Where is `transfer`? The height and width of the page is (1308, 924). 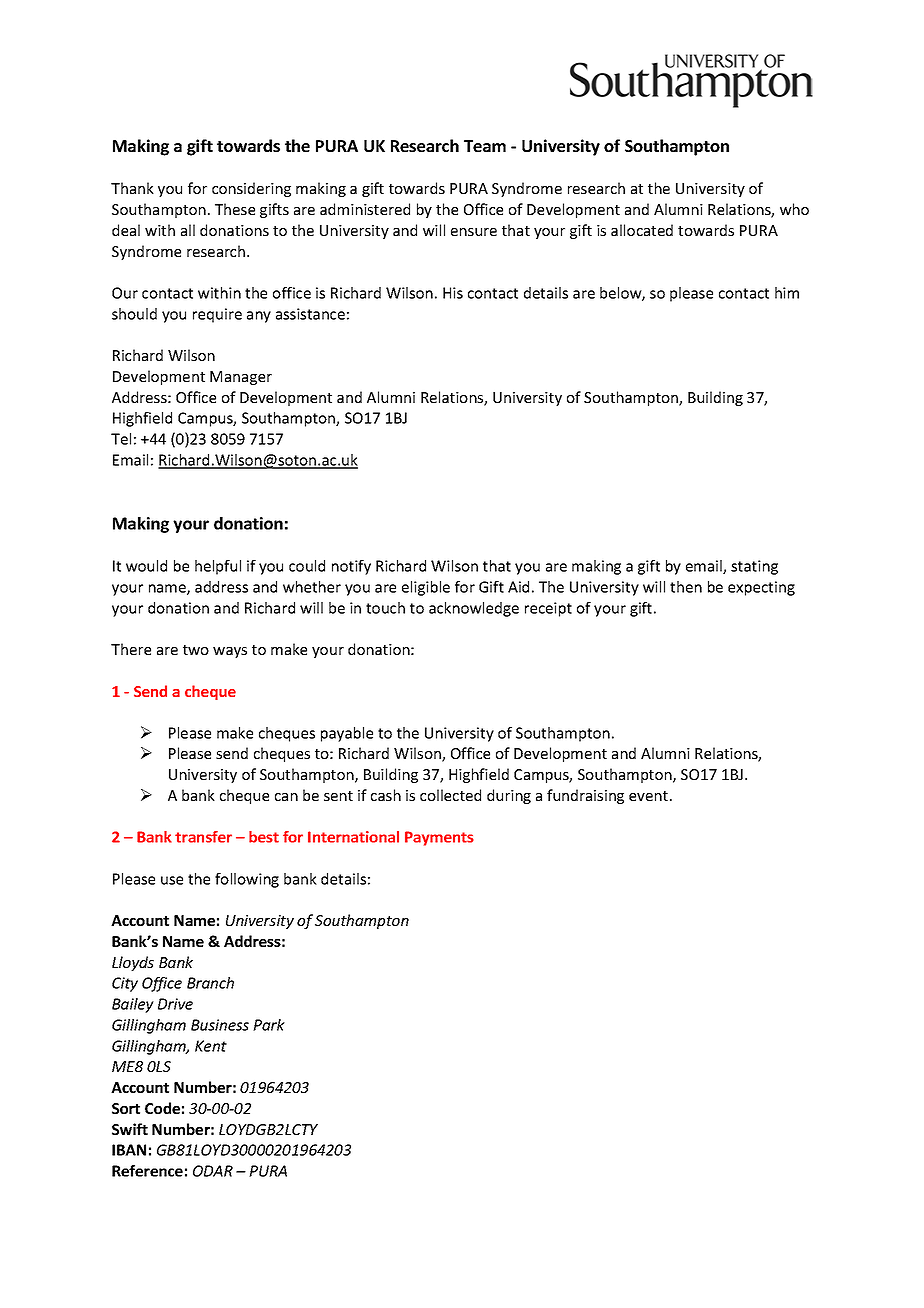 transfer is located at coordinates (203, 837).
